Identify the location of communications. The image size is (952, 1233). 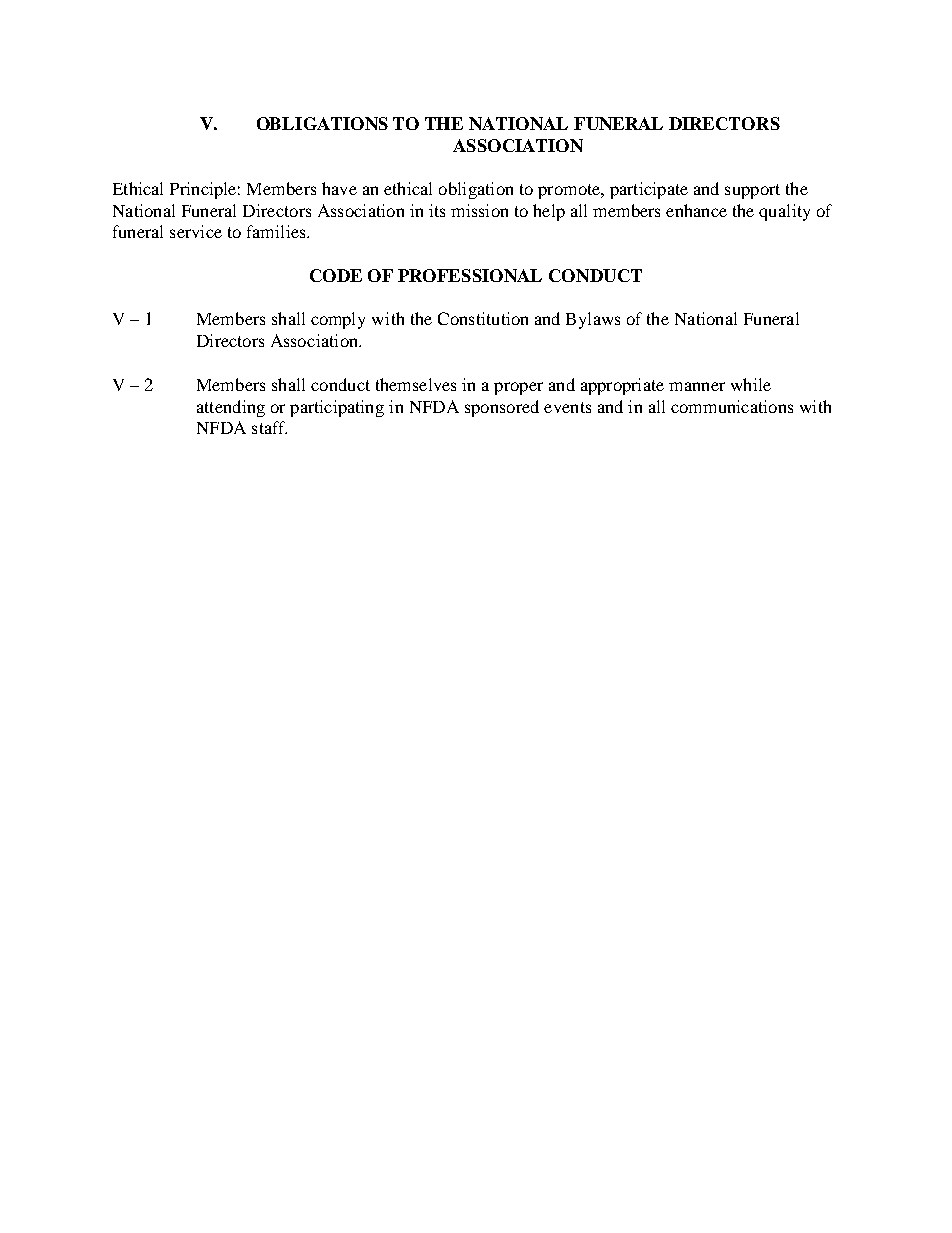
(732, 406).
